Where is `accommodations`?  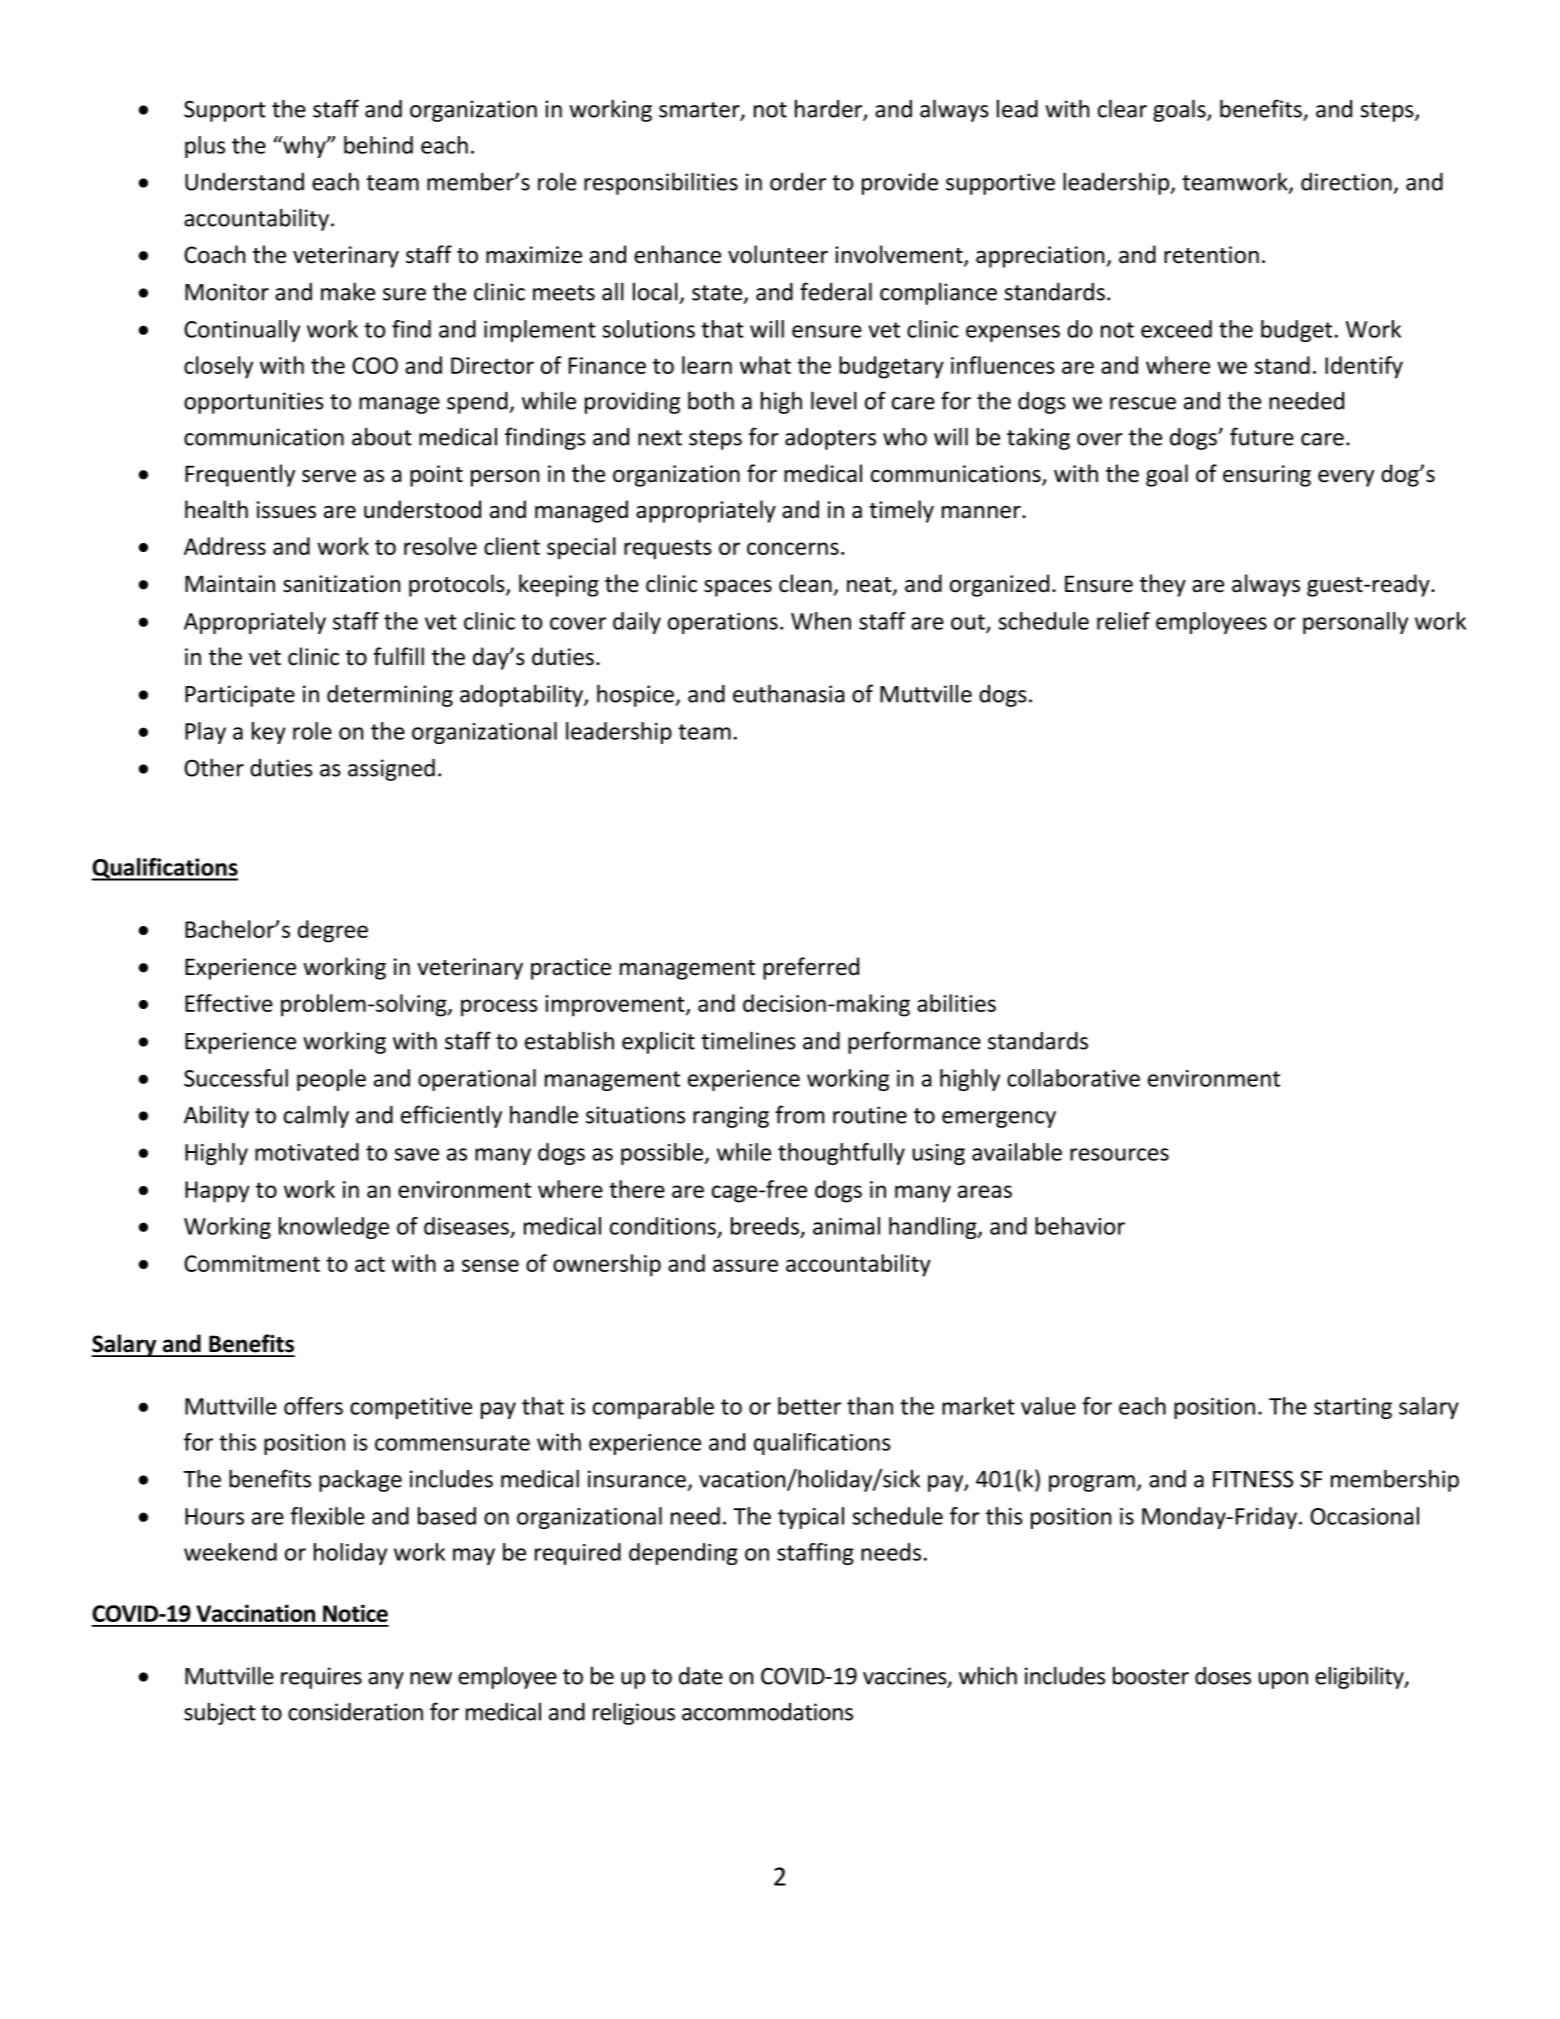
accommodations is located at coordinates (767, 1712).
